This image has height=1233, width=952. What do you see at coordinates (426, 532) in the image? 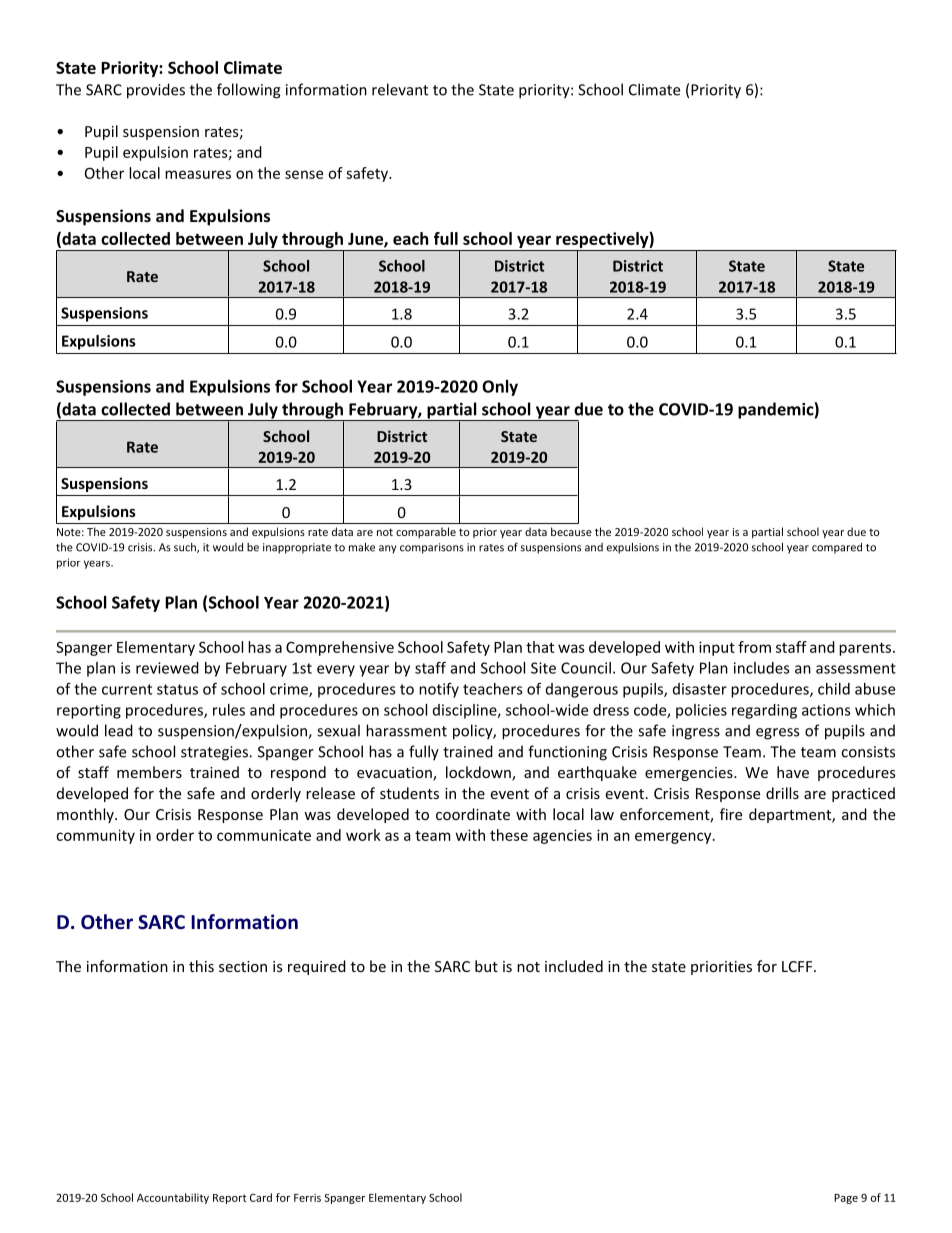
I see `comparable` at bounding box center [426, 532].
